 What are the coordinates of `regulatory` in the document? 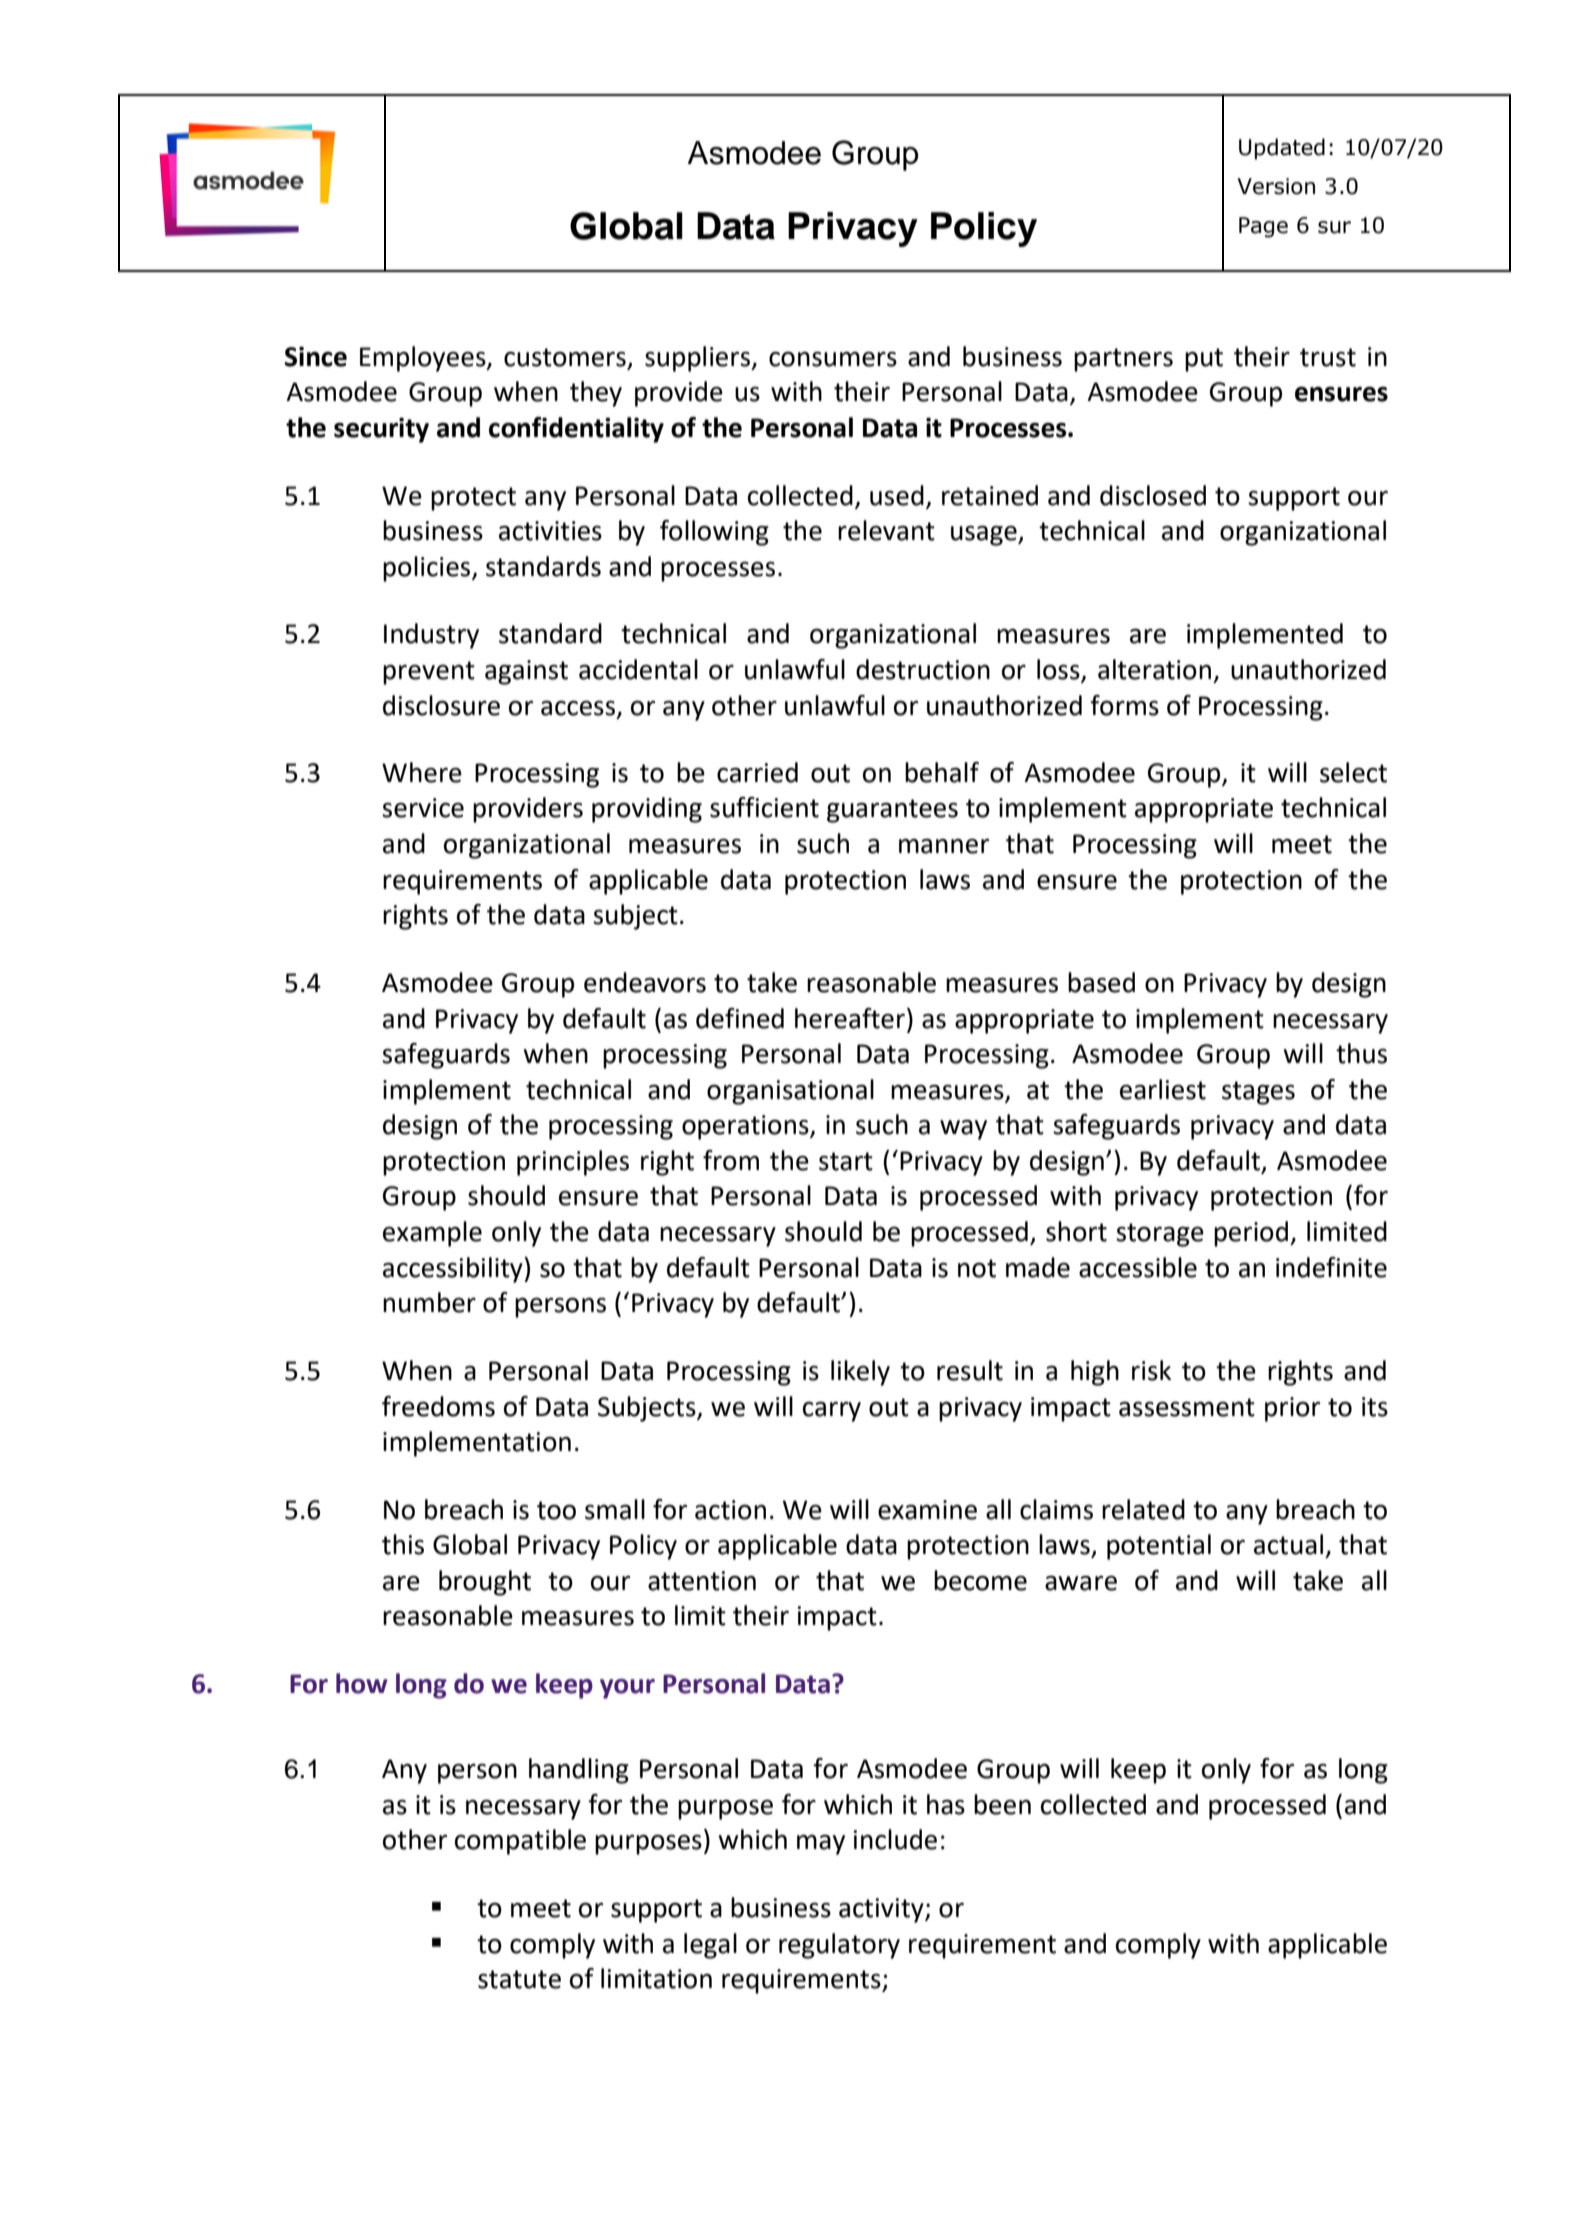 It's located at (839, 1946).
